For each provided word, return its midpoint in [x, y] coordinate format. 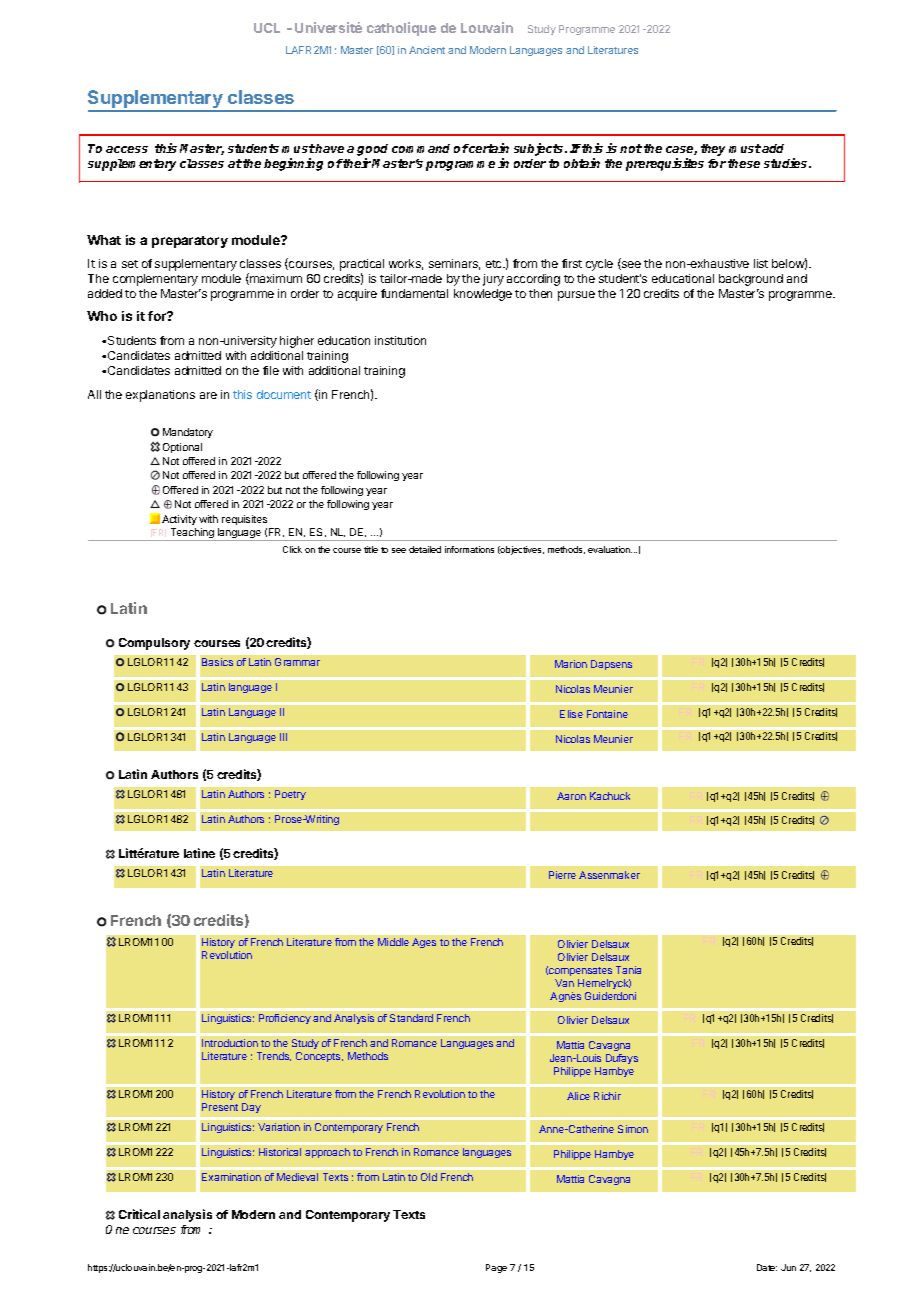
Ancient [427, 50]
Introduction [230, 1043]
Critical [139, 1214]
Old [429, 1177]
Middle [393, 942]
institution [400, 340]
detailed [425, 549]
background [751, 280]
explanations [160, 396]
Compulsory [154, 644]
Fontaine [607, 714]
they [713, 150]
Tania [628, 970]
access [127, 149]
